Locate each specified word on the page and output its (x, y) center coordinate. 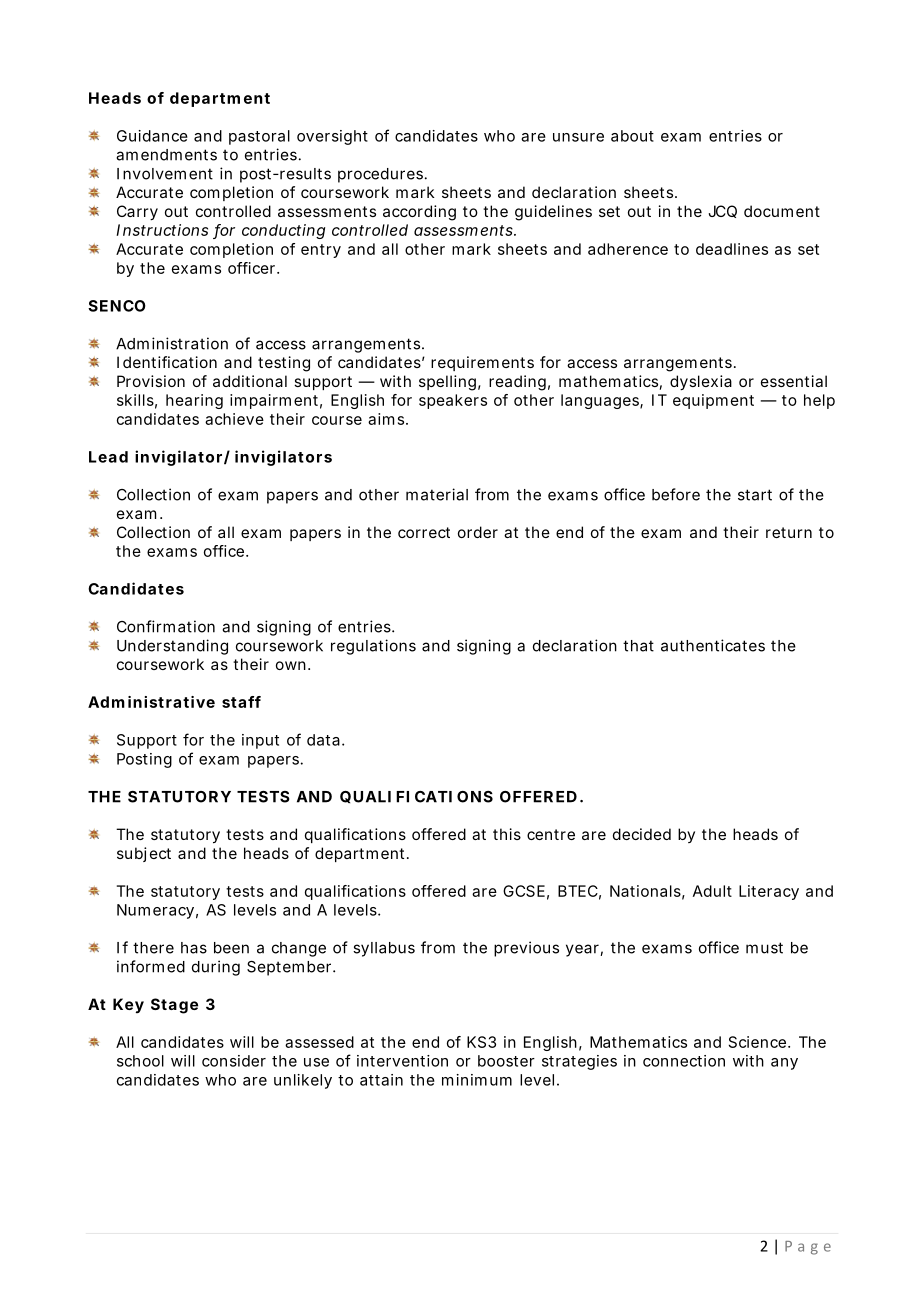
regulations (373, 647)
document (782, 211)
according (419, 213)
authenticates (713, 645)
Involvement (165, 174)
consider (234, 1061)
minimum (477, 1080)
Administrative (151, 702)
